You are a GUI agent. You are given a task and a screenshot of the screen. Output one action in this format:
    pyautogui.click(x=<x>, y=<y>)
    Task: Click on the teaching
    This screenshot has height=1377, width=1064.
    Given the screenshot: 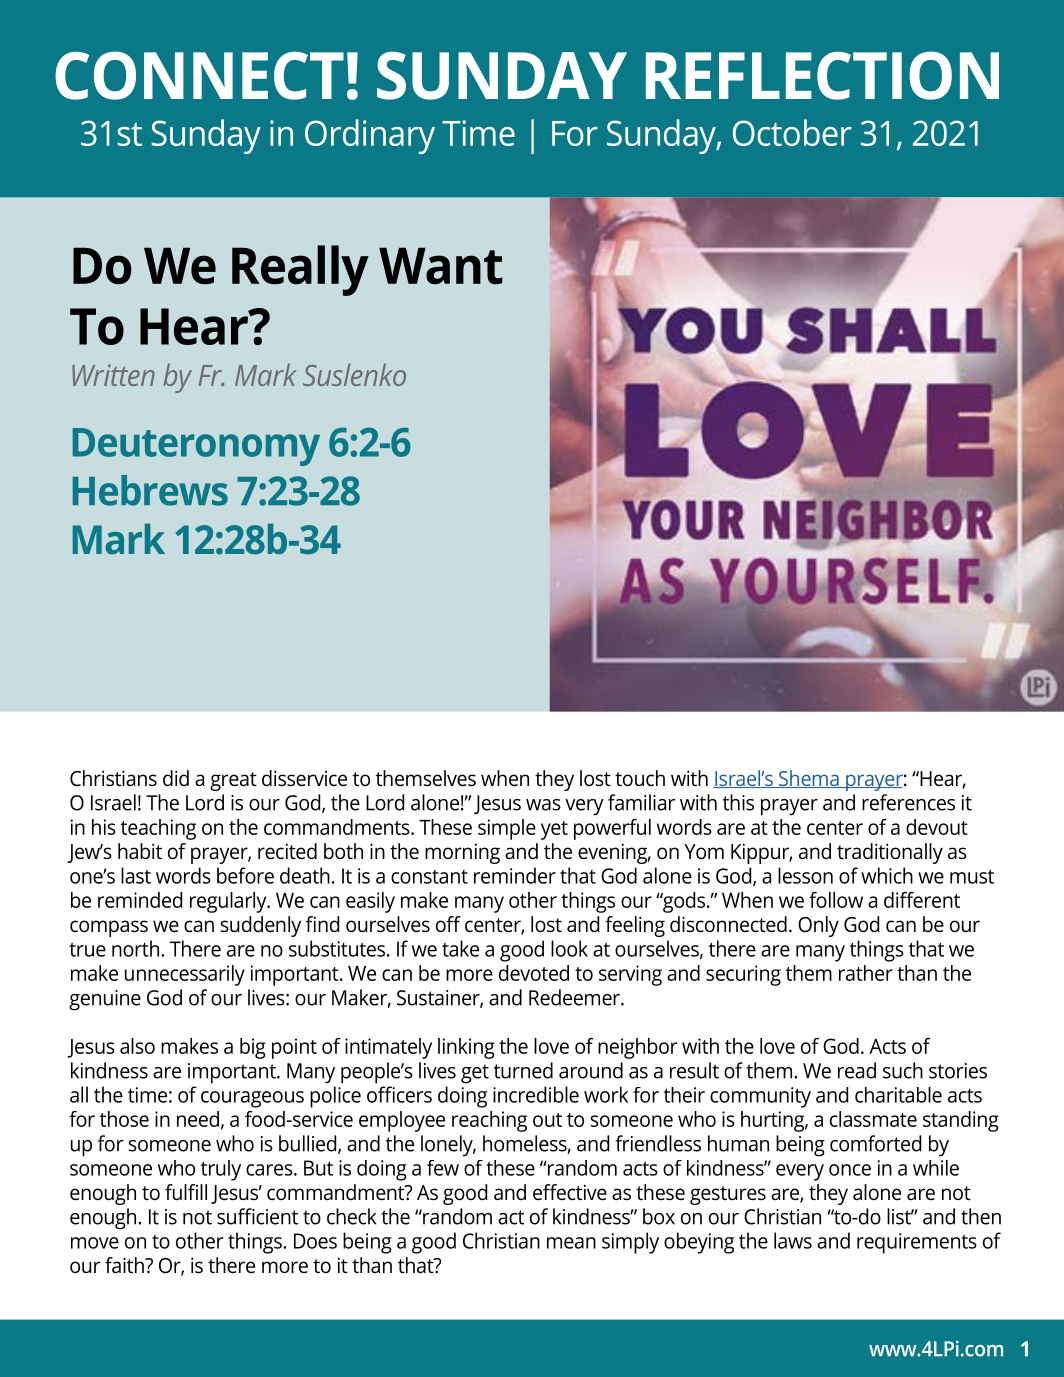 What is the action you would take?
    pyautogui.click(x=158, y=829)
